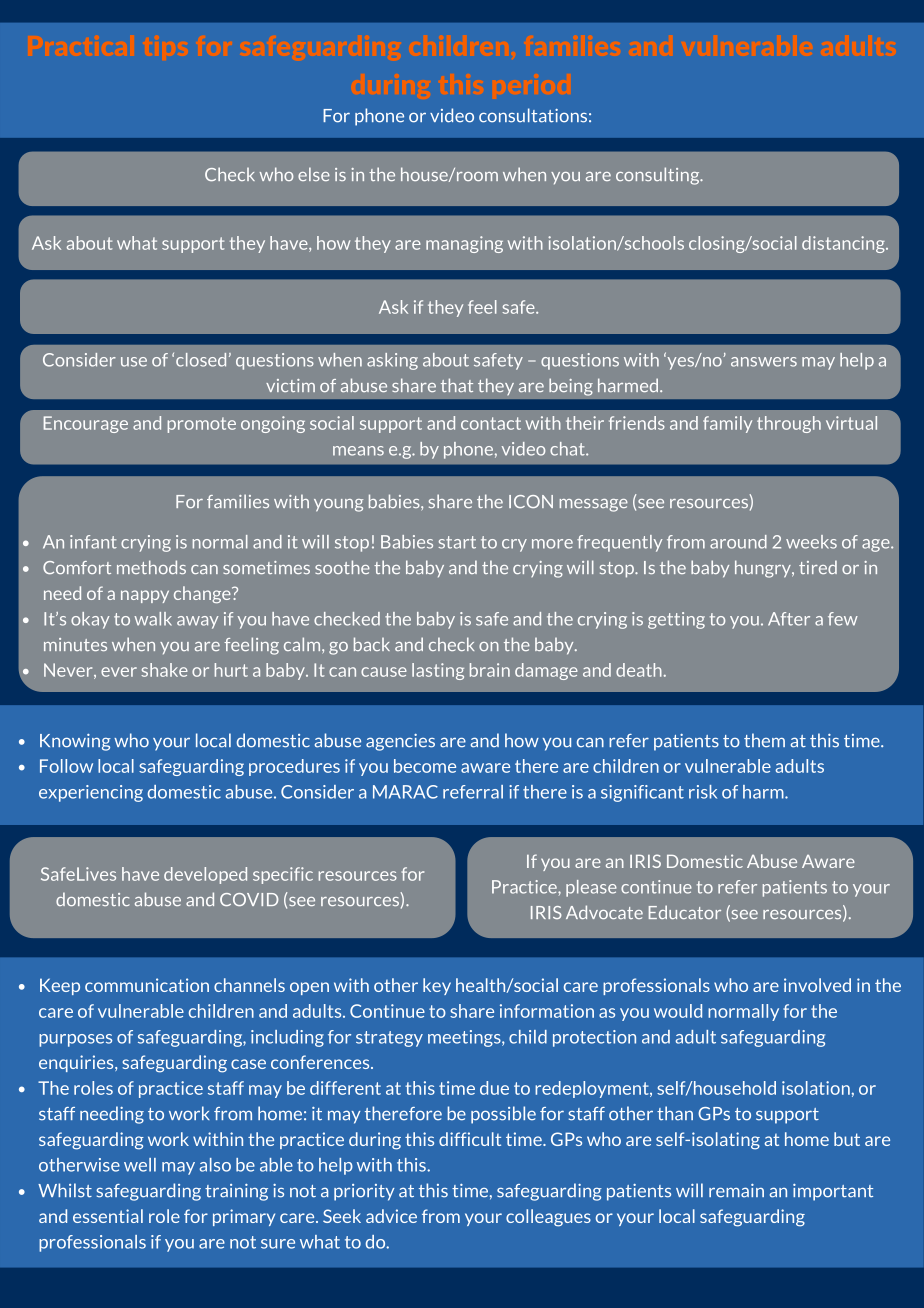  I want to click on distancing, so click(844, 244).
